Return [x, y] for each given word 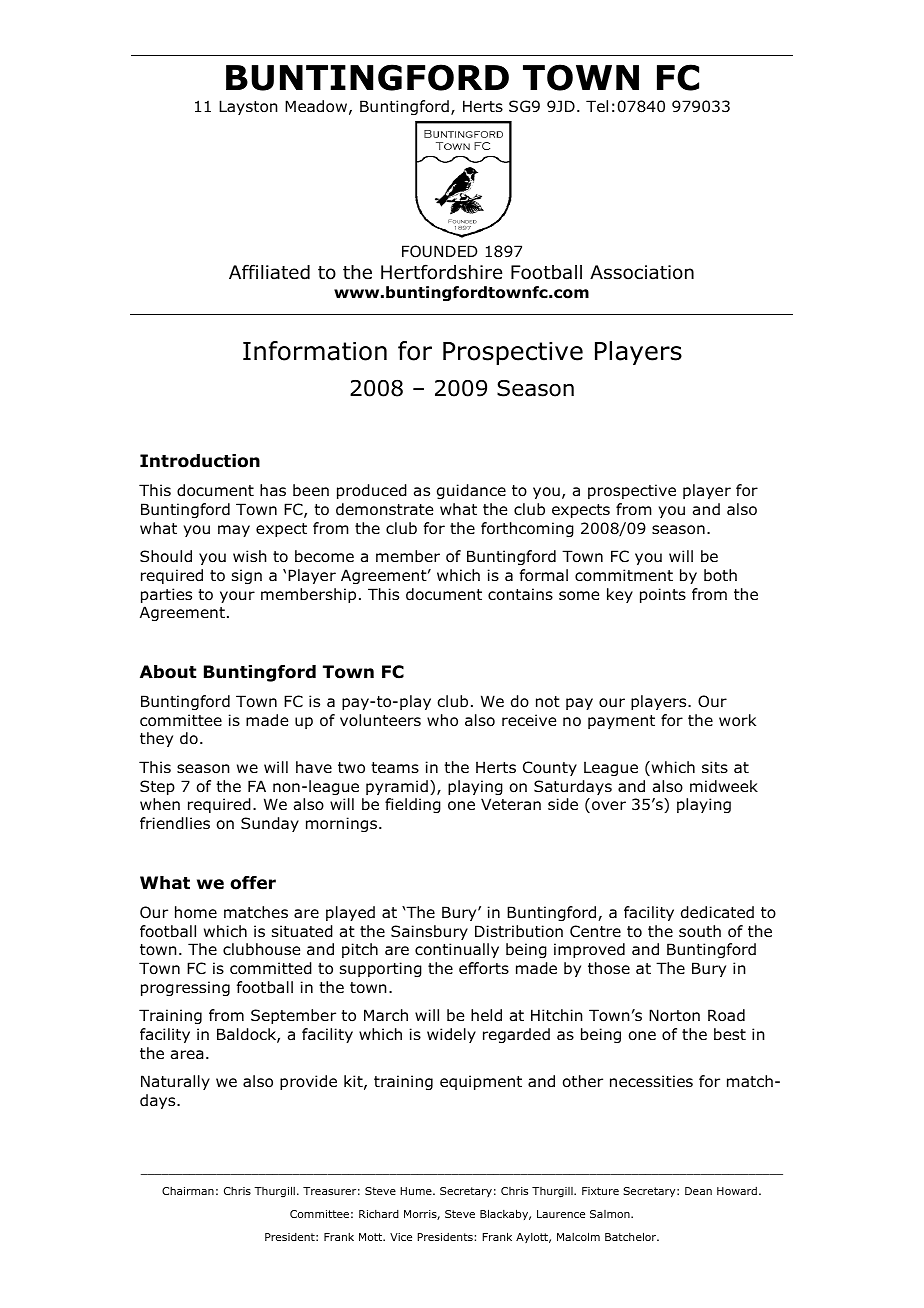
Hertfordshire [441, 272]
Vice [401, 1237]
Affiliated [269, 272]
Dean [698, 1191]
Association [642, 272]
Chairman [188, 1191]
